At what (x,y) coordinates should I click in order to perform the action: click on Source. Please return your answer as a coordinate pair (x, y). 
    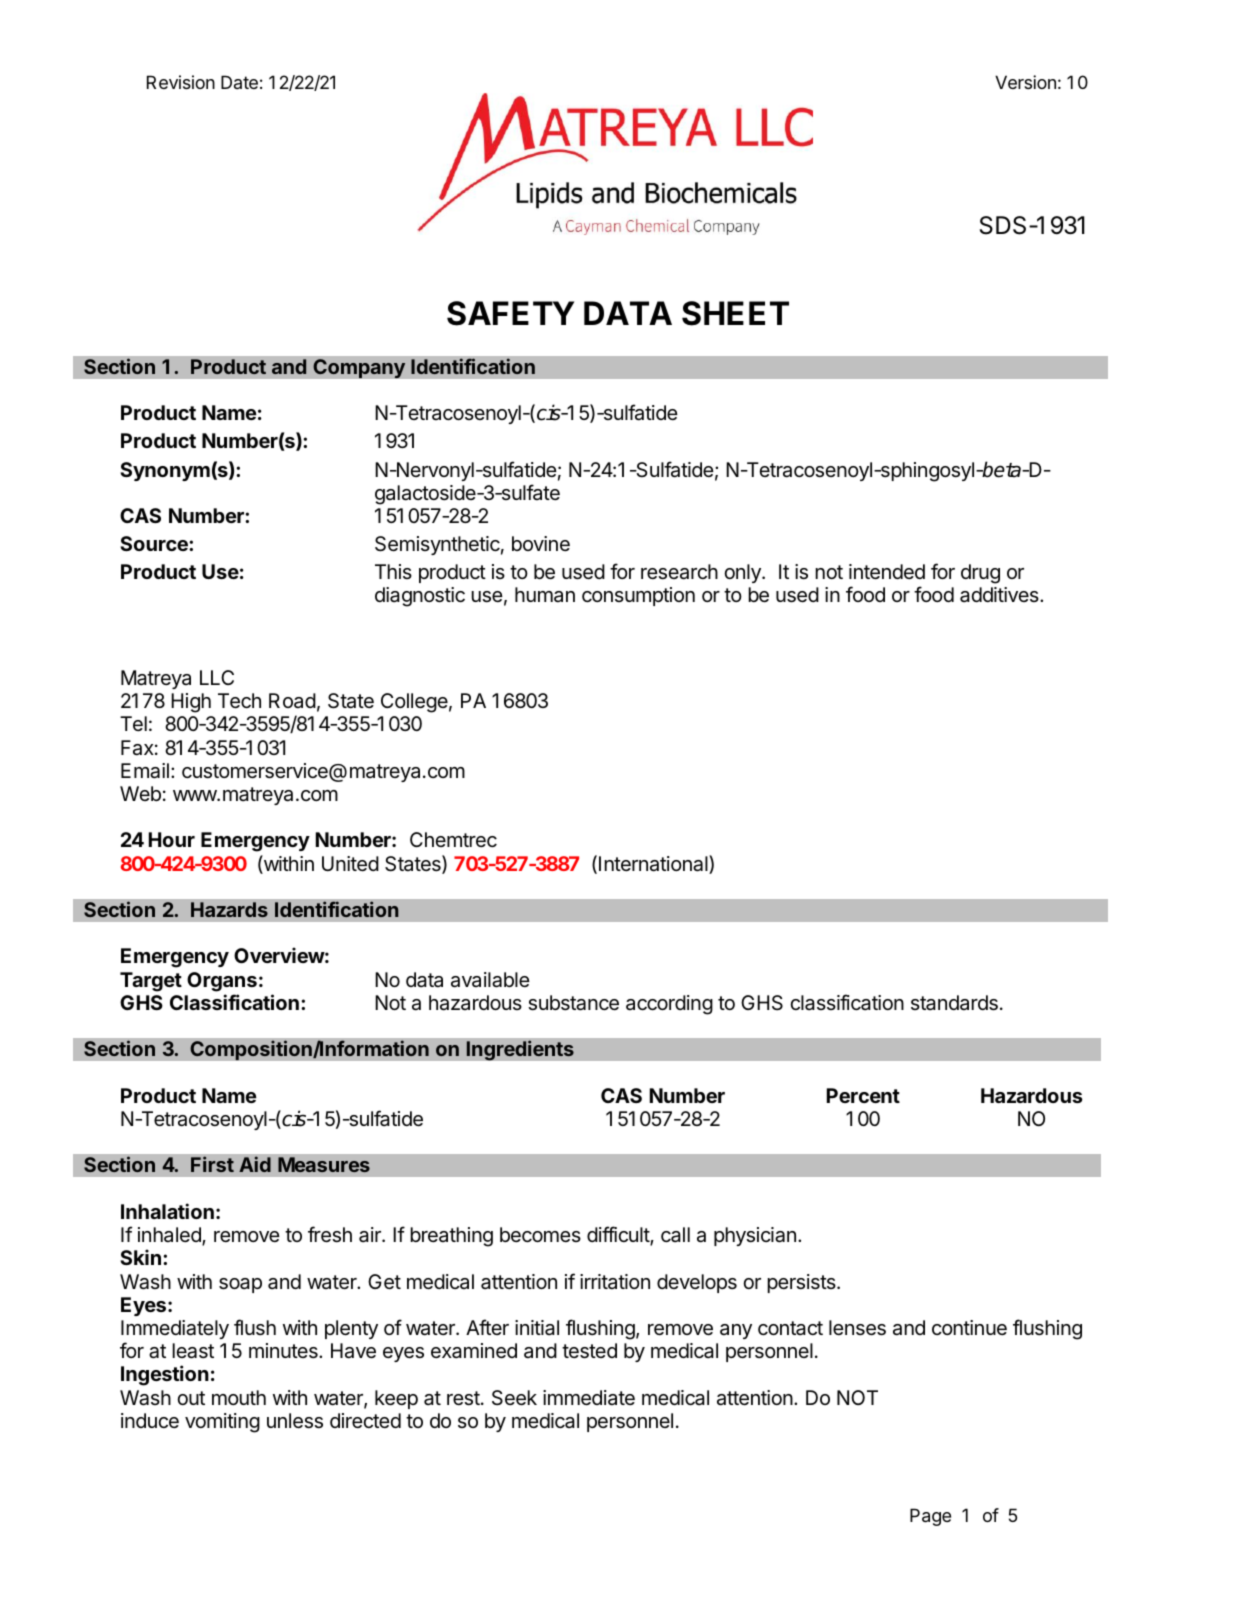
    Looking at the image, I should click on (155, 543).
